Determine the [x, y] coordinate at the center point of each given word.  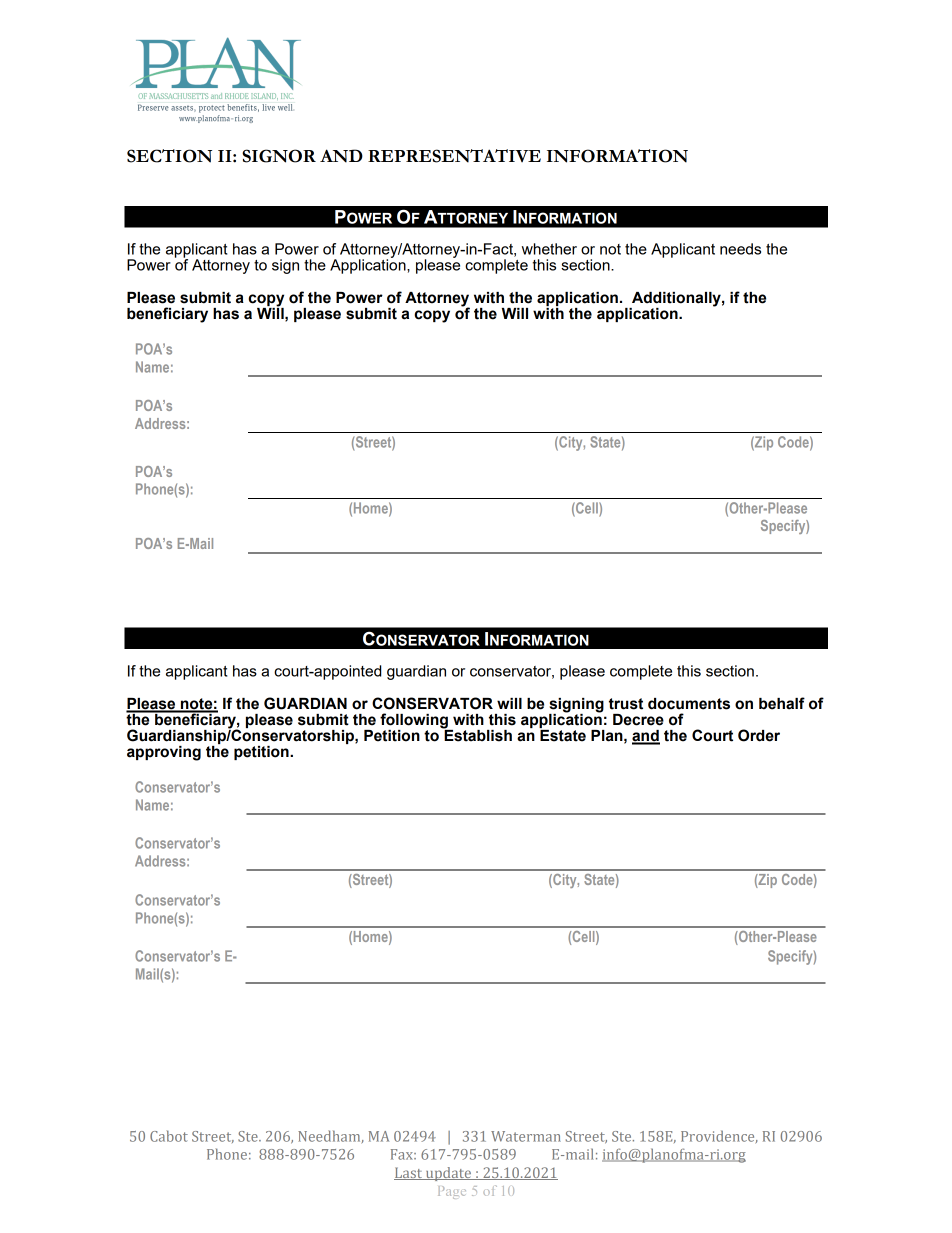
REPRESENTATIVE [454, 156]
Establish [477, 734]
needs [740, 249]
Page [452, 1192]
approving [164, 753]
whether [549, 249]
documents [689, 704]
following [415, 722]
